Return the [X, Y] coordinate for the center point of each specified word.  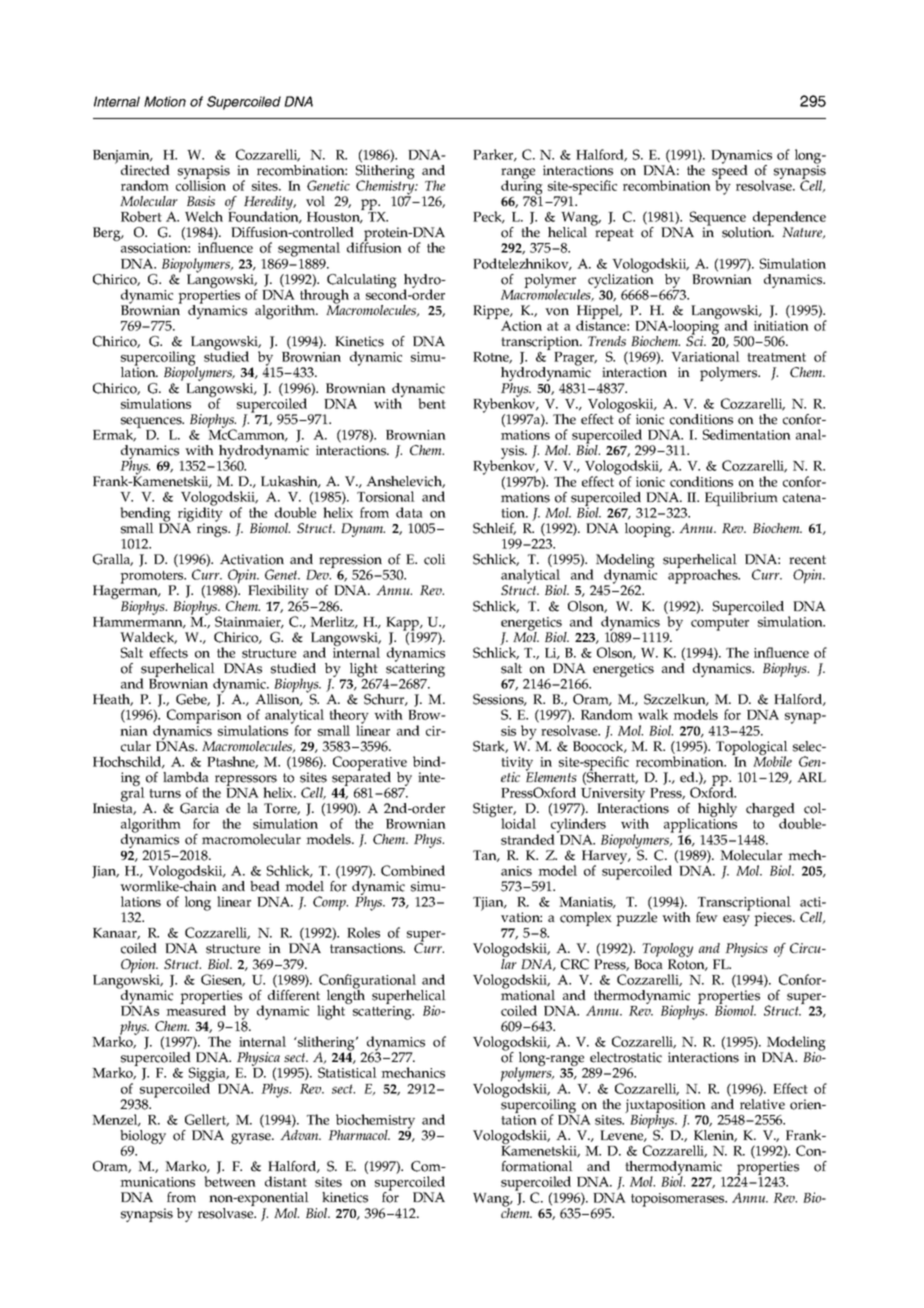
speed [730, 172]
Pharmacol [359, 1135]
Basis [201, 201]
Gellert [207, 1120]
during [522, 187]
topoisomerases [679, 1200]
